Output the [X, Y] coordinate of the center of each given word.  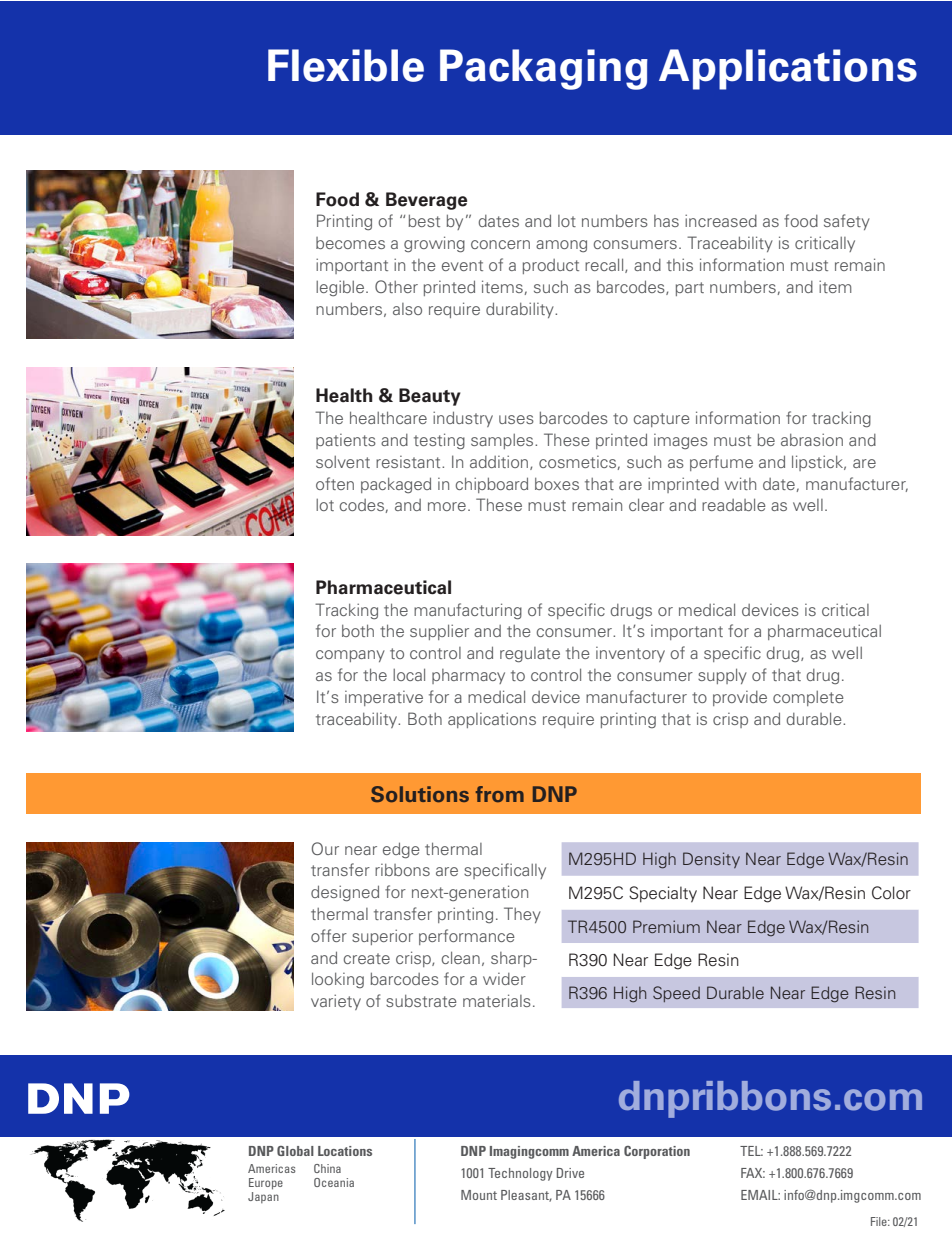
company [350, 656]
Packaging [544, 69]
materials [497, 1000]
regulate [530, 655]
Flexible [346, 65]
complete [808, 698]
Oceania [334, 1182]
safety [847, 222]
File [880, 1221]
